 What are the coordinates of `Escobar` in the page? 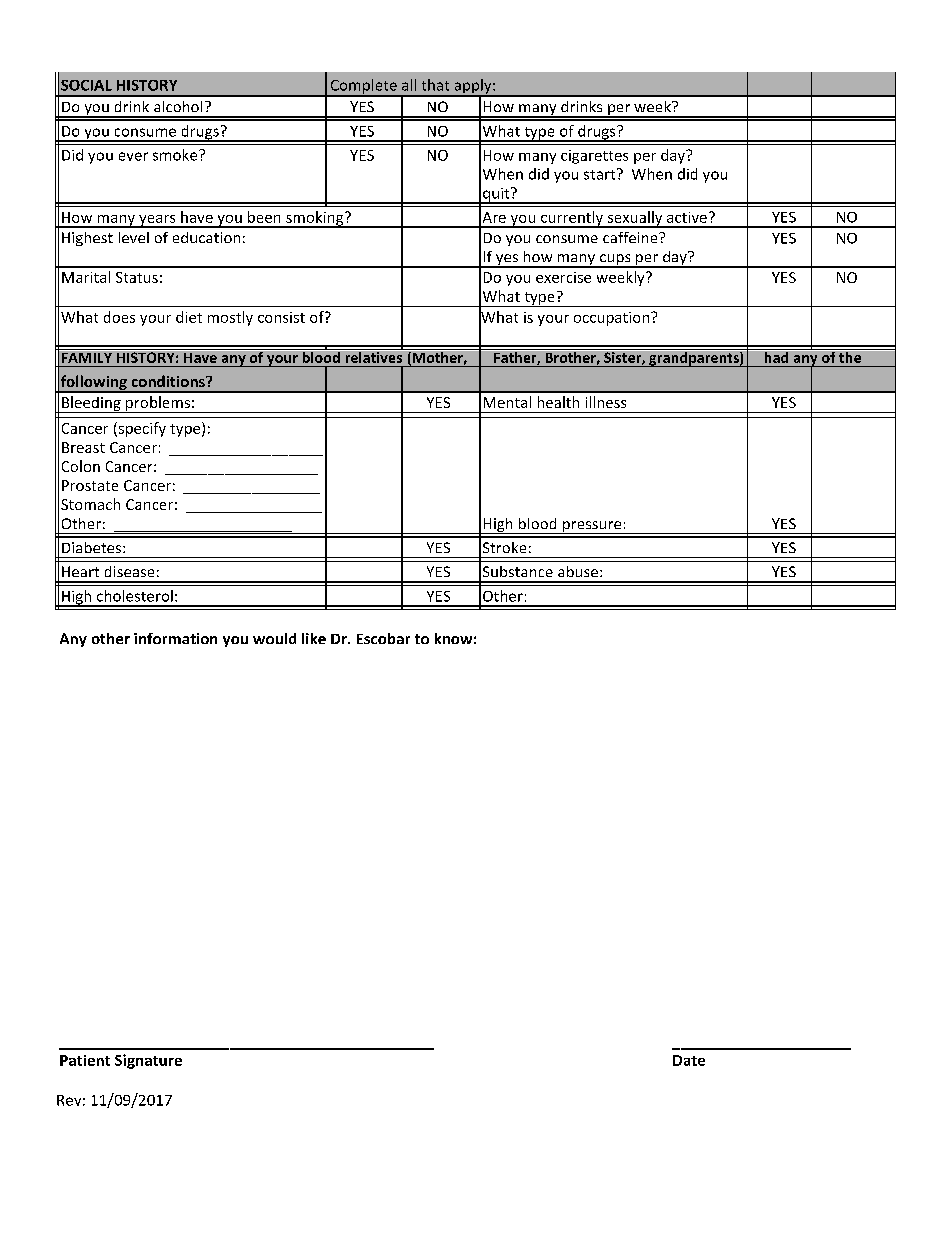 It's located at (383, 638).
